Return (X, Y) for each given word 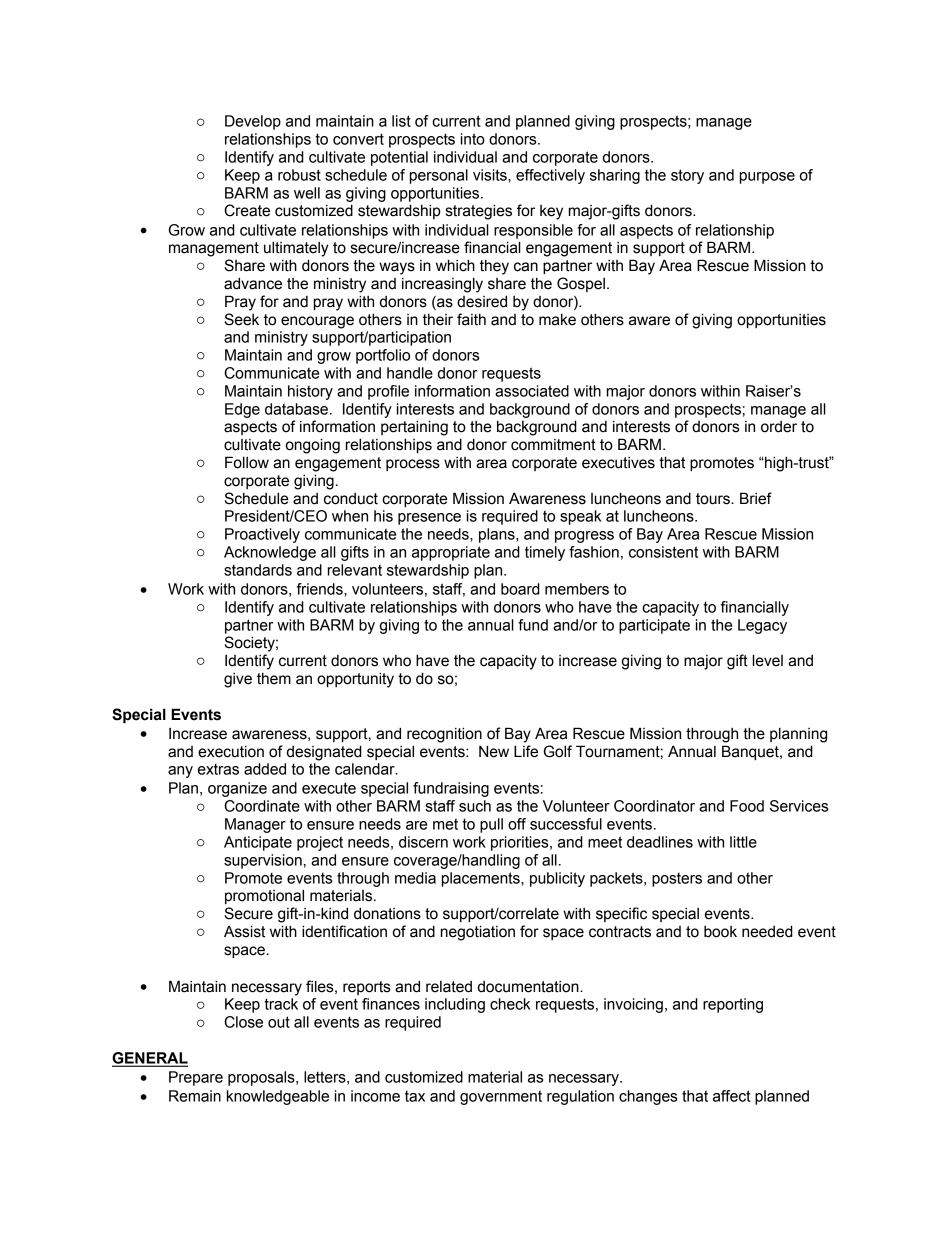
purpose (767, 178)
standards (258, 570)
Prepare (196, 1078)
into (473, 139)
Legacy (762, 626)
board (520, 589)
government (501, 1097)
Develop (253, 122)
